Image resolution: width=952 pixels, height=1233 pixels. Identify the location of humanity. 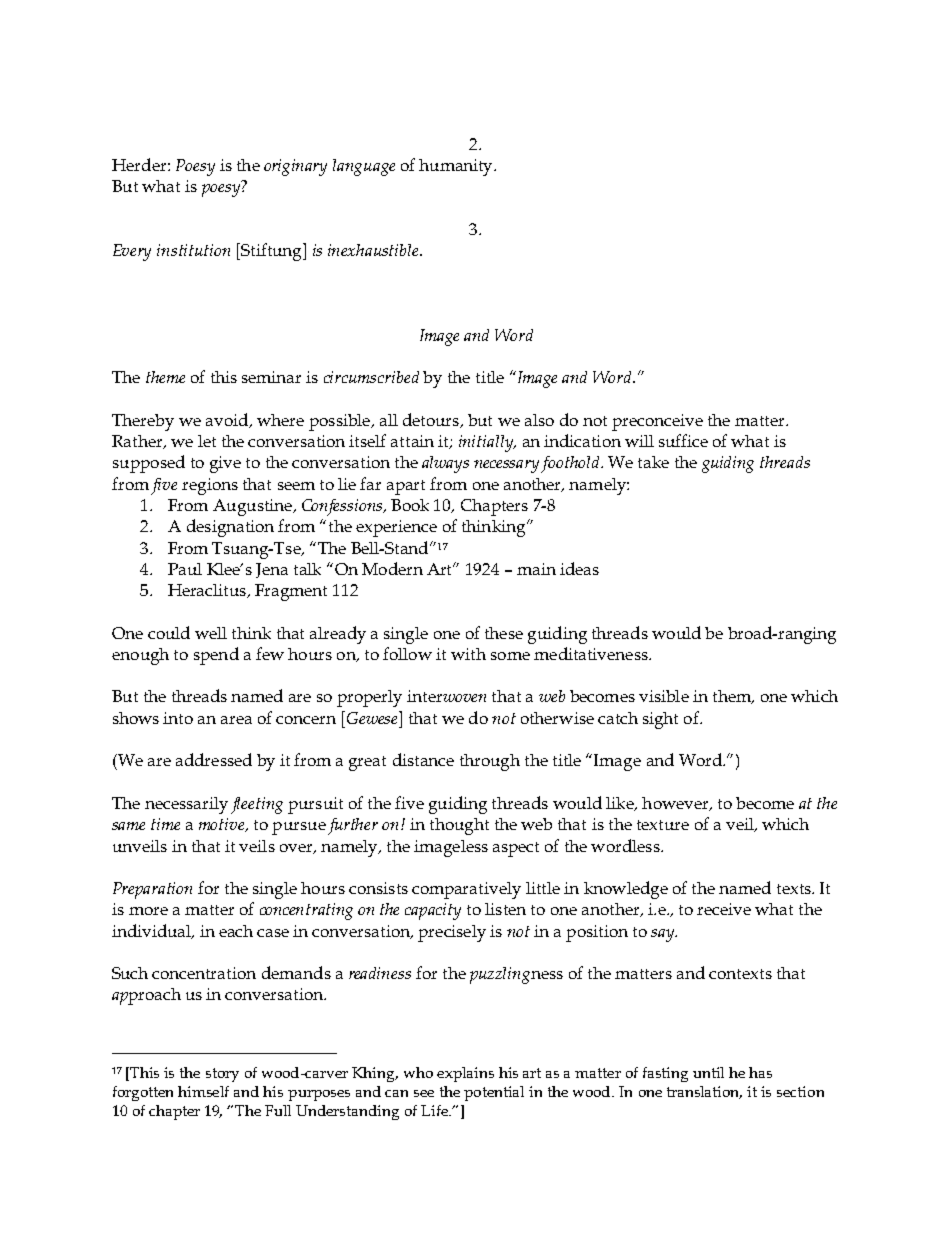
(457, 167).
